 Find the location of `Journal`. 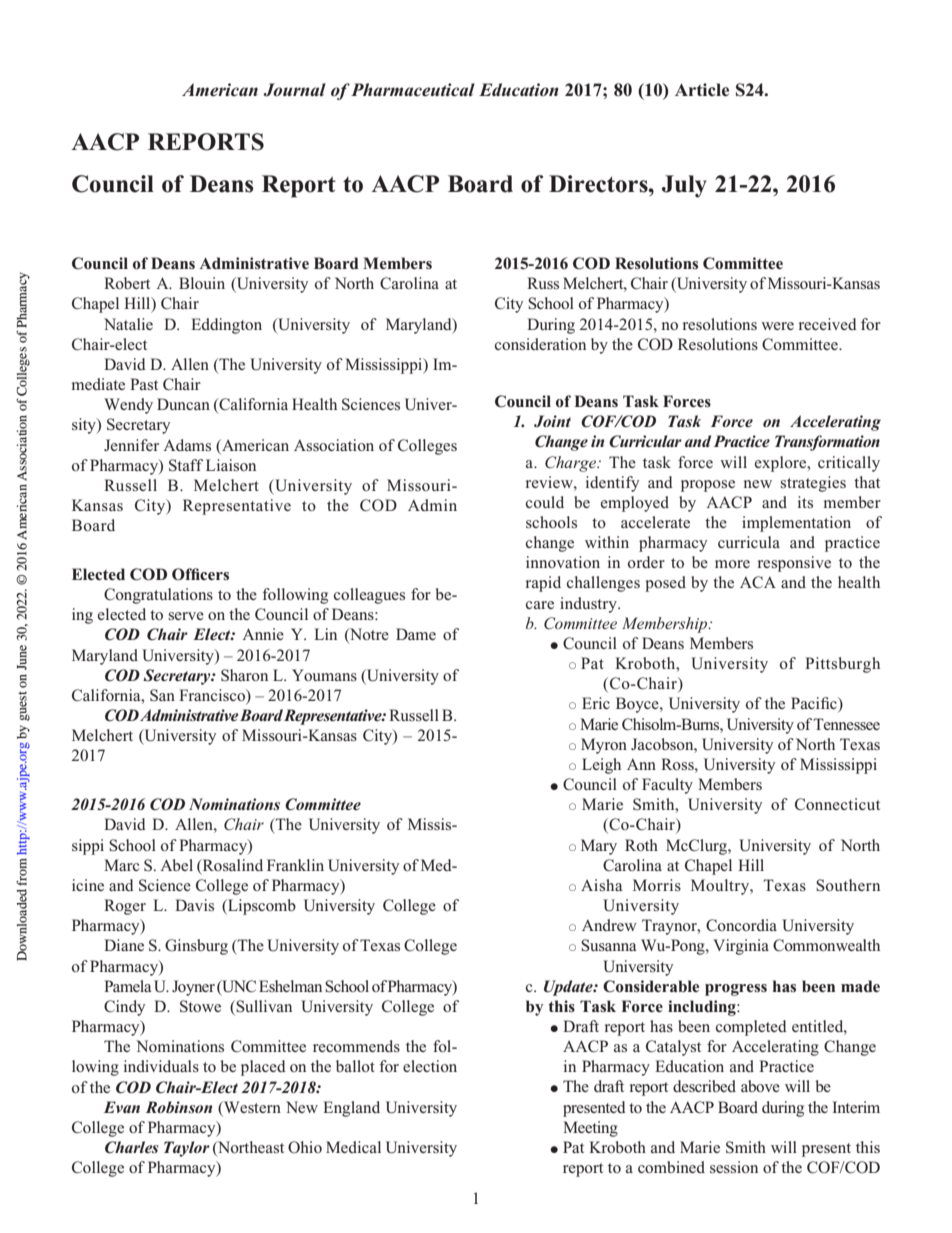

Journal is located at coordinates (295, 90).
